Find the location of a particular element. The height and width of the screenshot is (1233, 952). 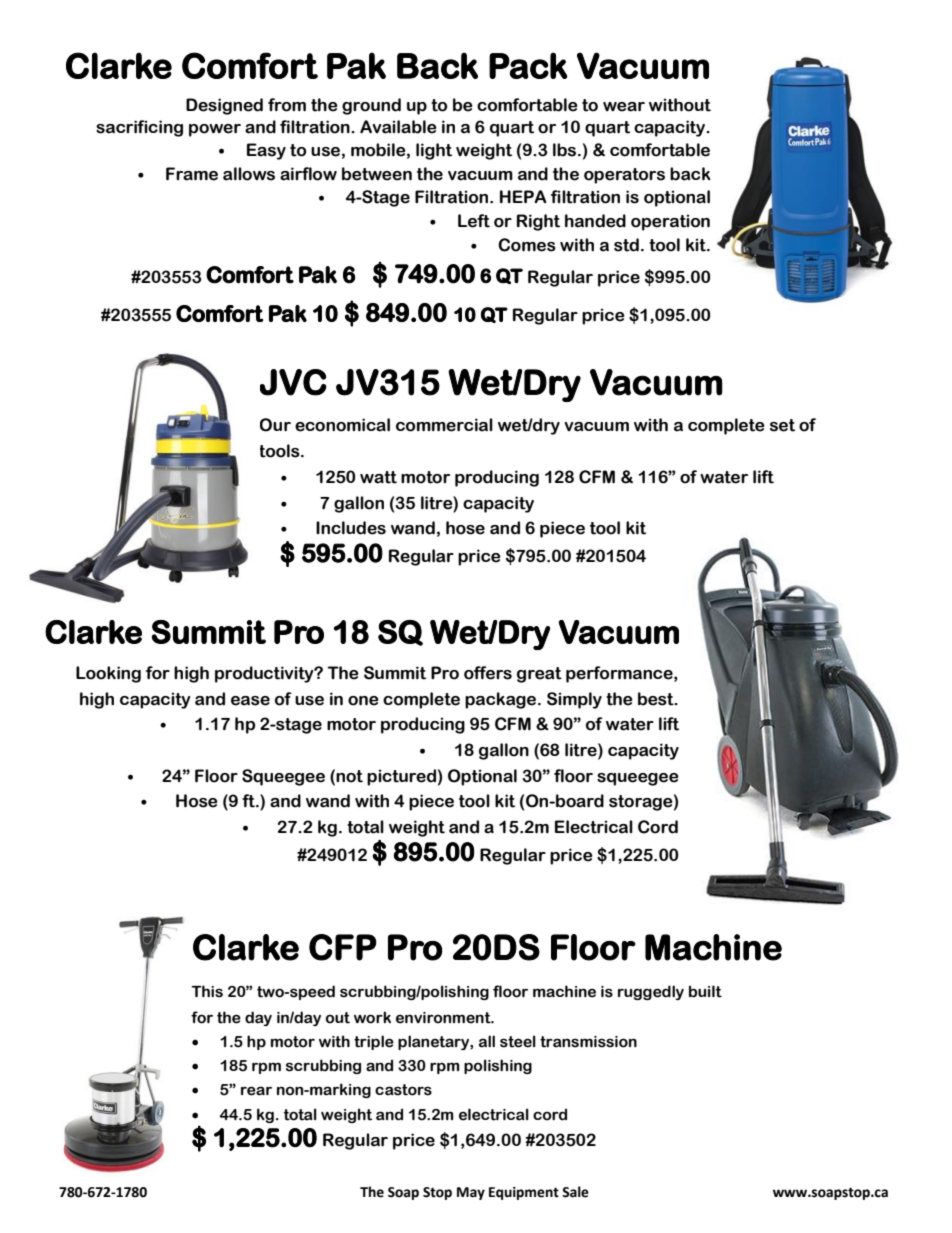

rear is located at coordinates (256, 1091).
